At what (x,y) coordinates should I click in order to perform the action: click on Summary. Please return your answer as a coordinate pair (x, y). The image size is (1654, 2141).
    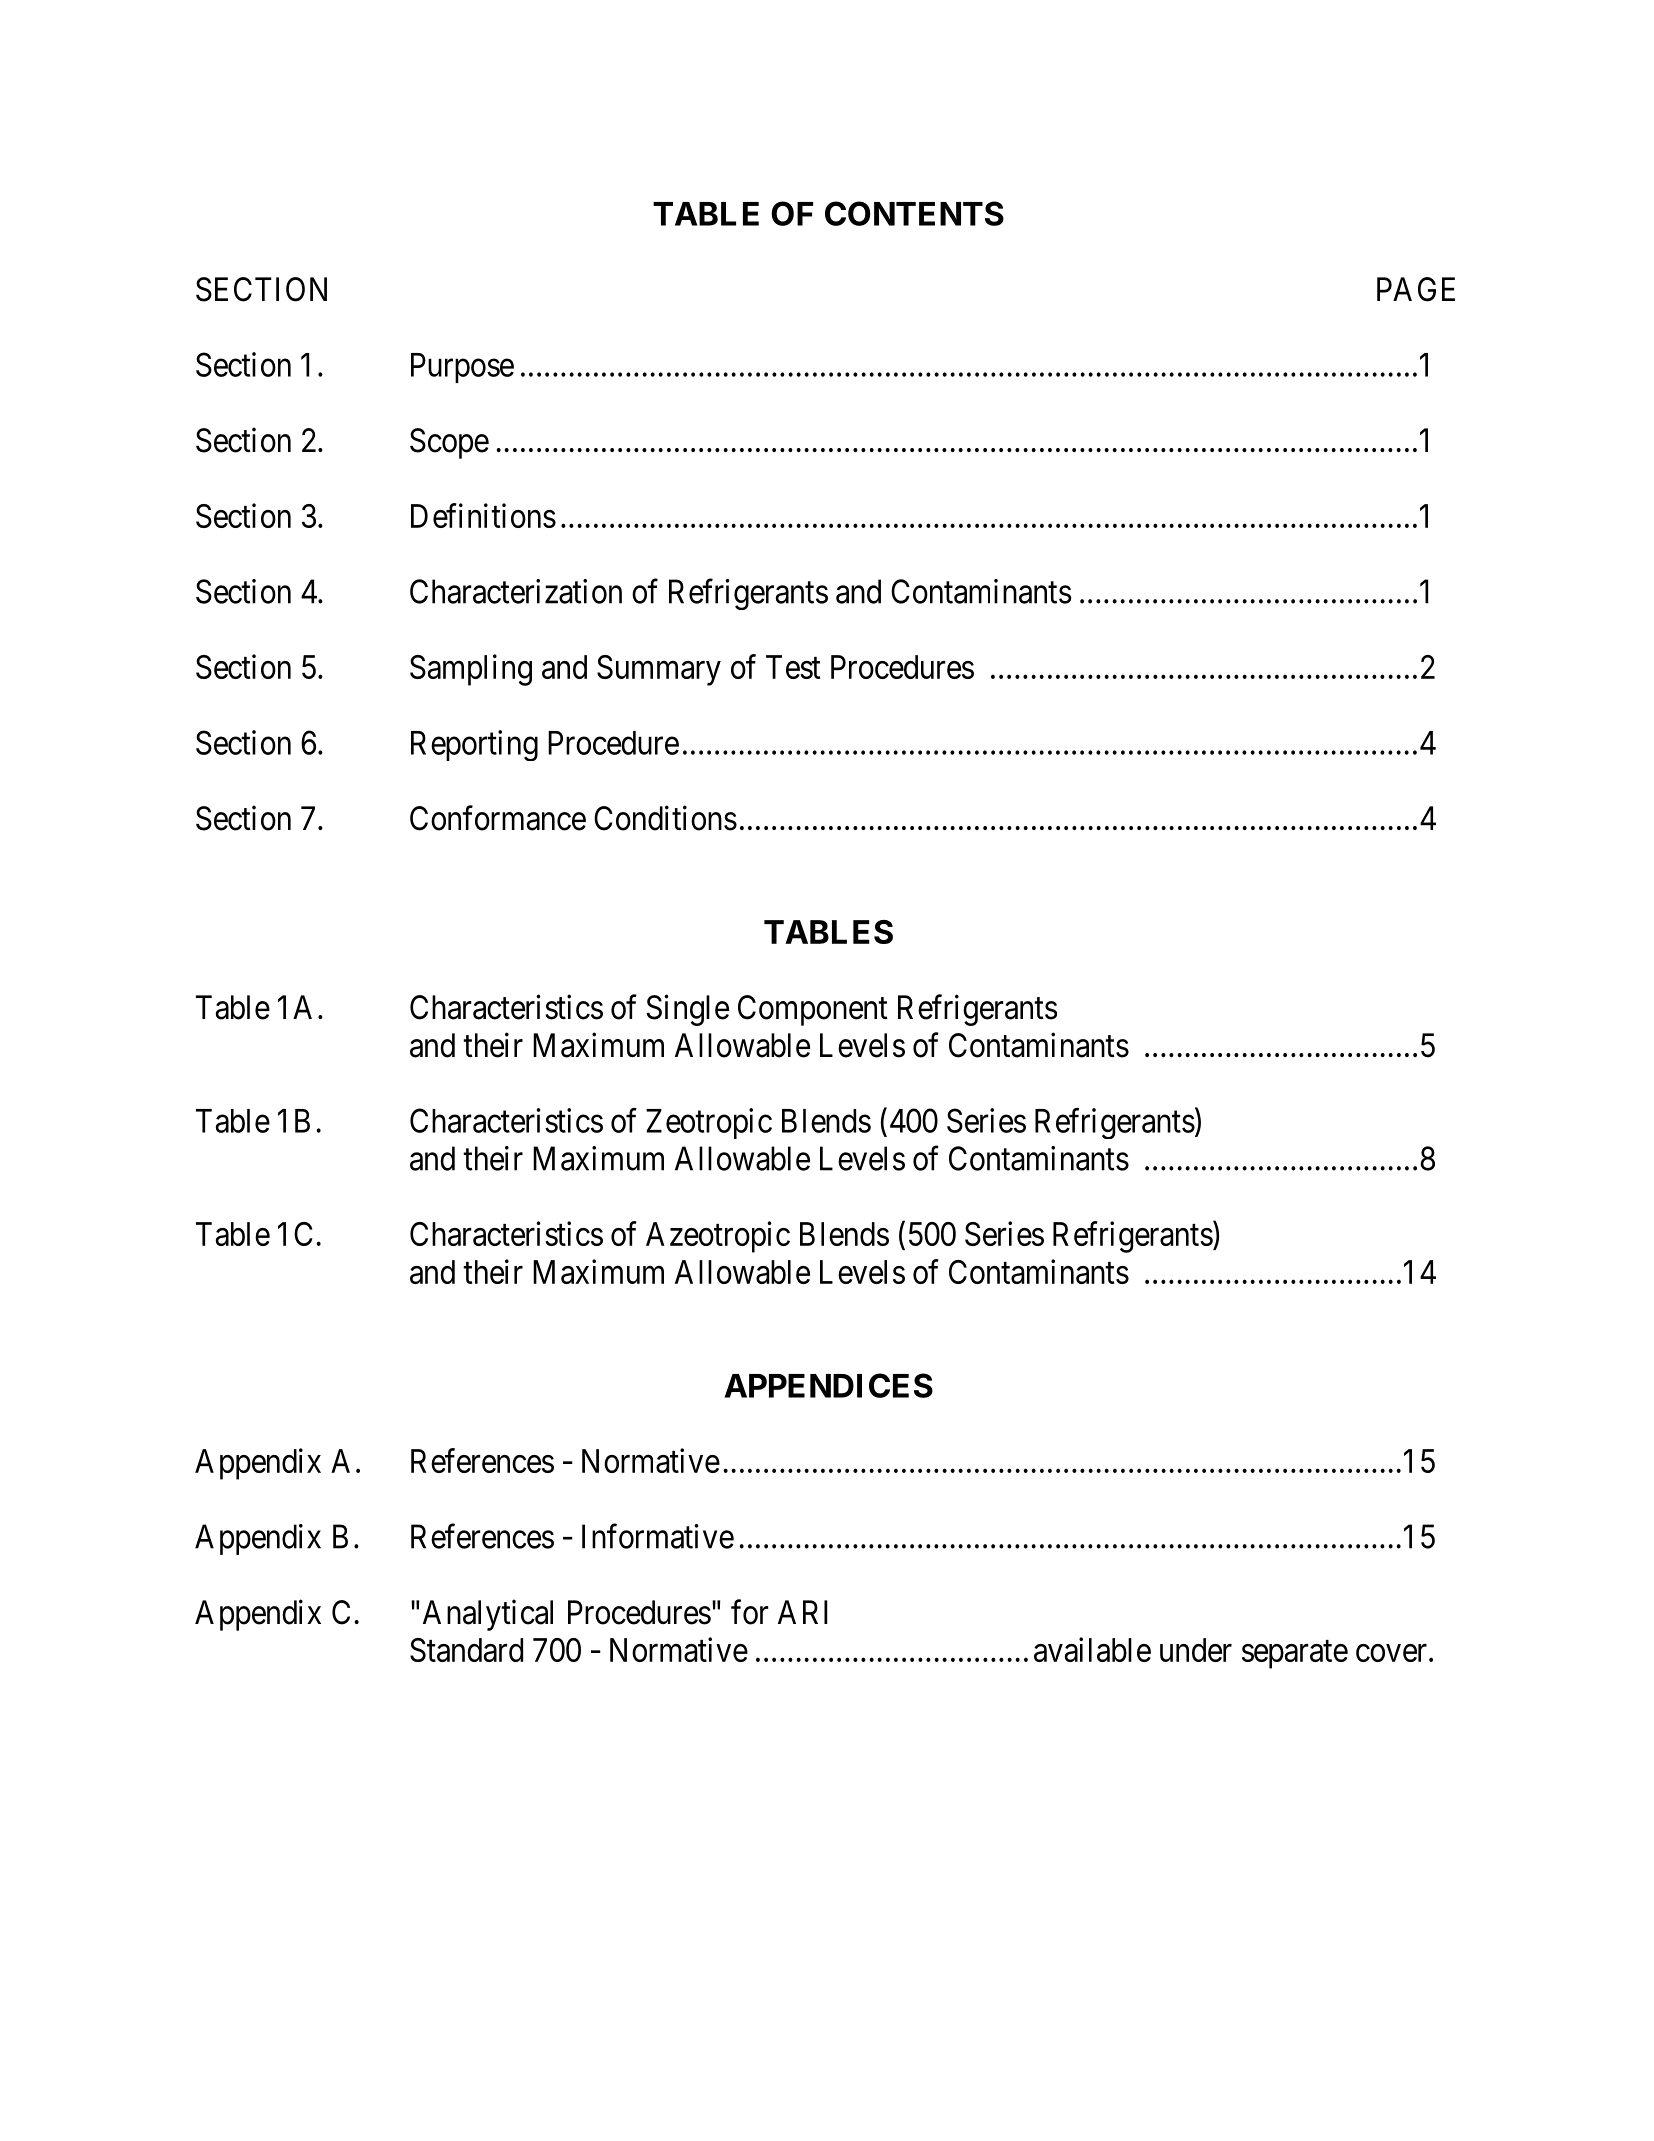
    Looking at the image, I should click on (659, 670).
